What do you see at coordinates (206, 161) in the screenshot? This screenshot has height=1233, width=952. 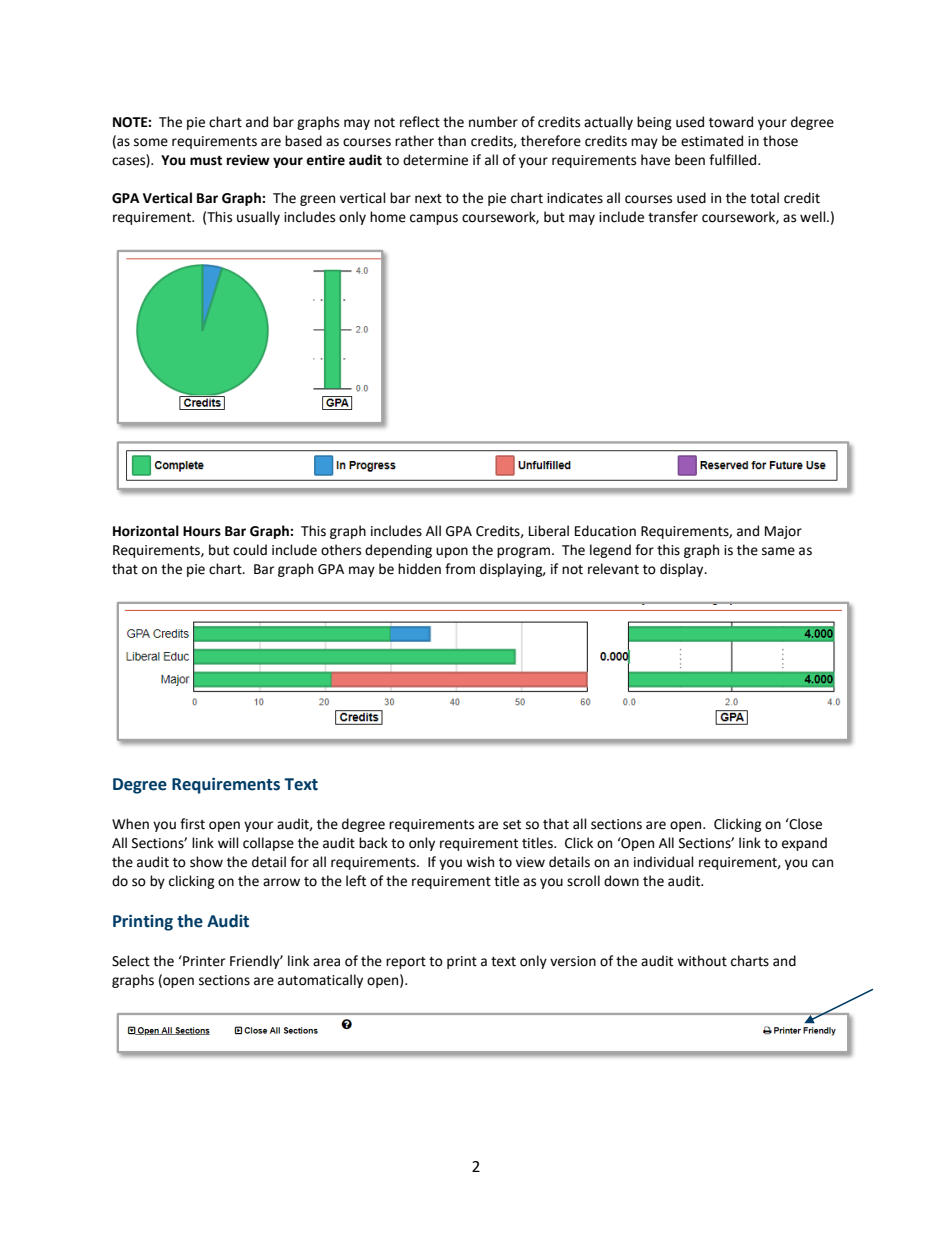 I see `must` at bounding box center [206, 161].
